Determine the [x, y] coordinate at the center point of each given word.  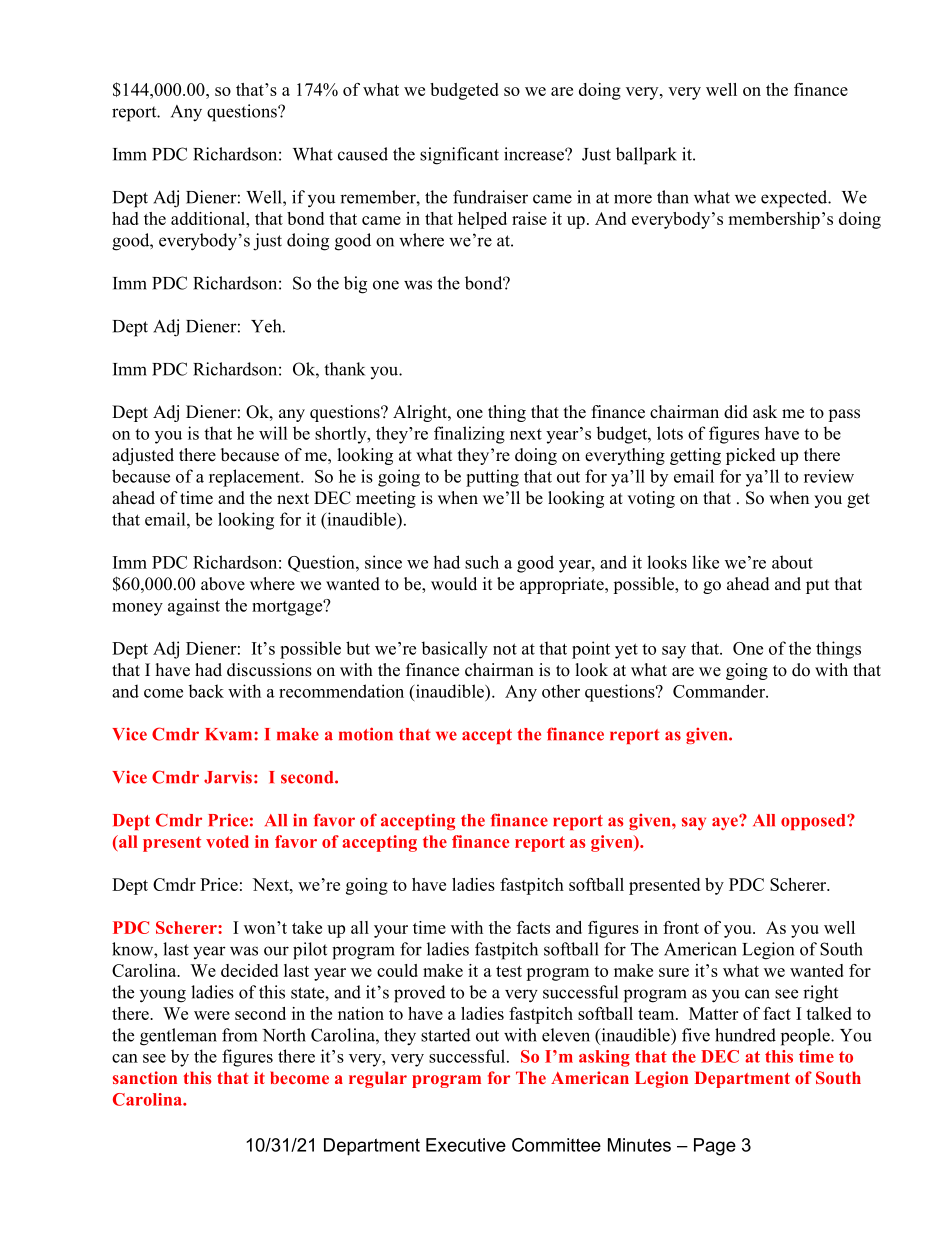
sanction [145, 1077]
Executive [466, 1145]
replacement [255, 478]
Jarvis [228, 777]
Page [715, 1147]
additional [209, 218]
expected [795, 199]
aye [726, 822]
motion [366, 734]
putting [492, 478]
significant [459, 156]
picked [751, 456]
